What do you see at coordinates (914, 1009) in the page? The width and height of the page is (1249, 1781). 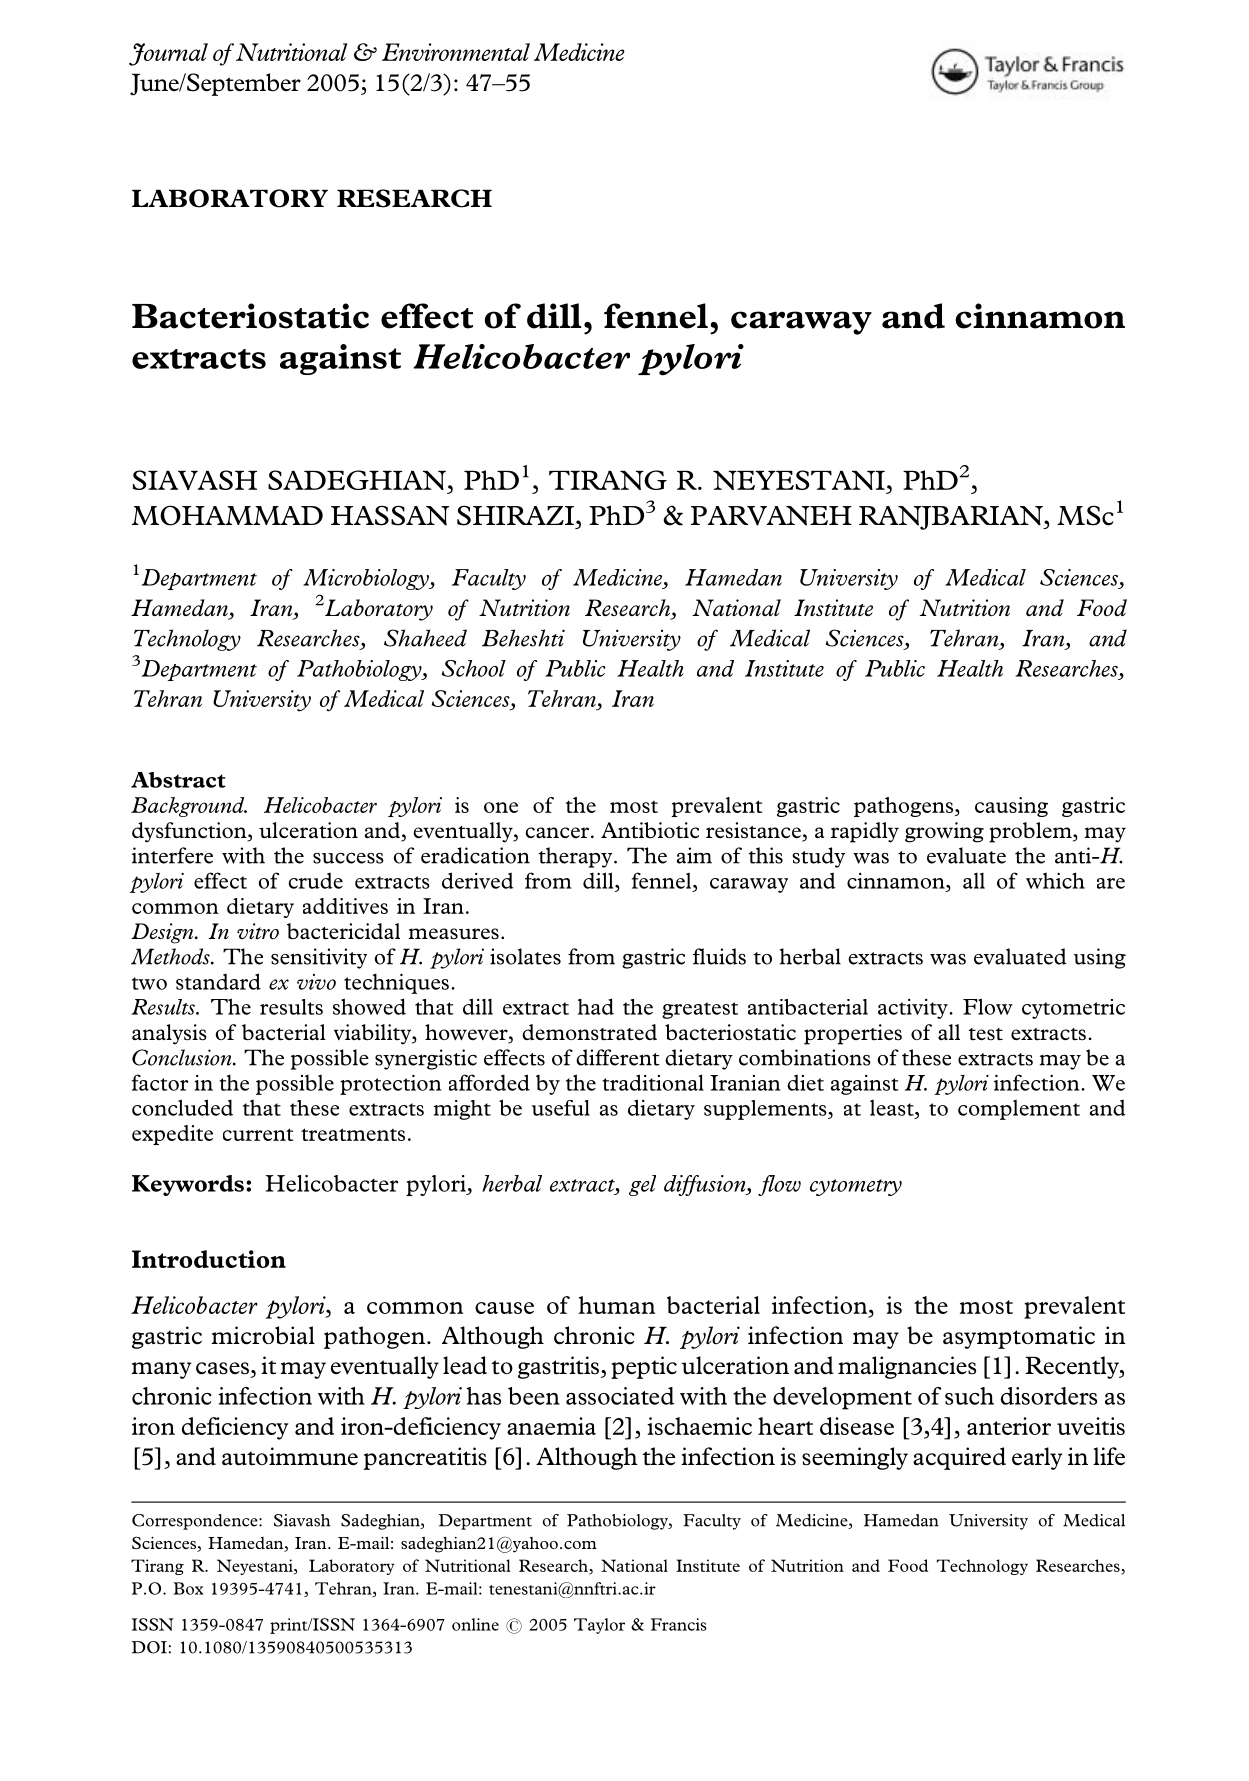 I see `activity` at bounding box center [914, 1009].
